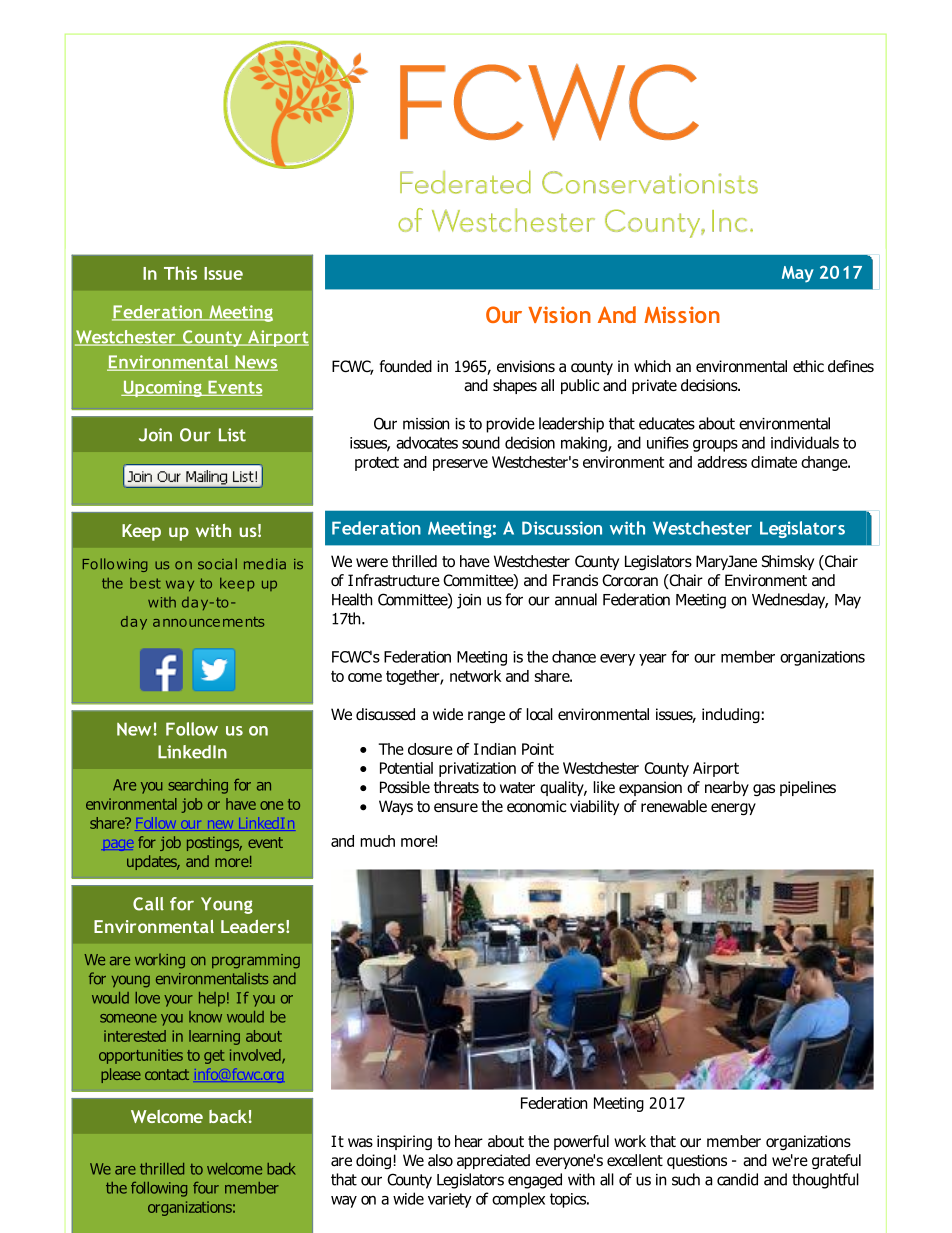 The image size is (952, 1233). I want to click on social, so click(217, 564).
